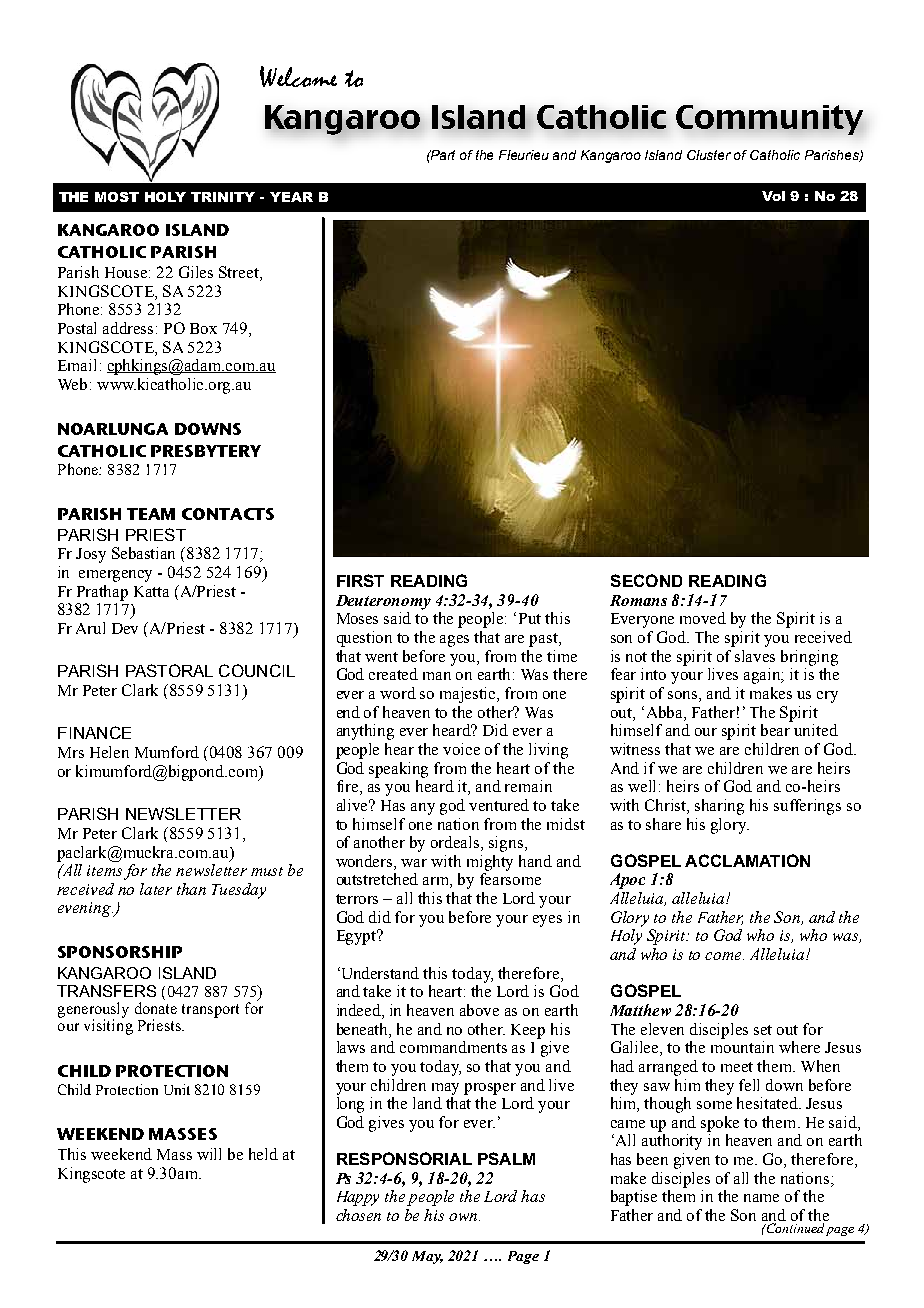 The image size is (924, 1308). What do you see at coordinates (117, 197) in the screenshot?
I see `MOST` at bounding box center [117, 197].
